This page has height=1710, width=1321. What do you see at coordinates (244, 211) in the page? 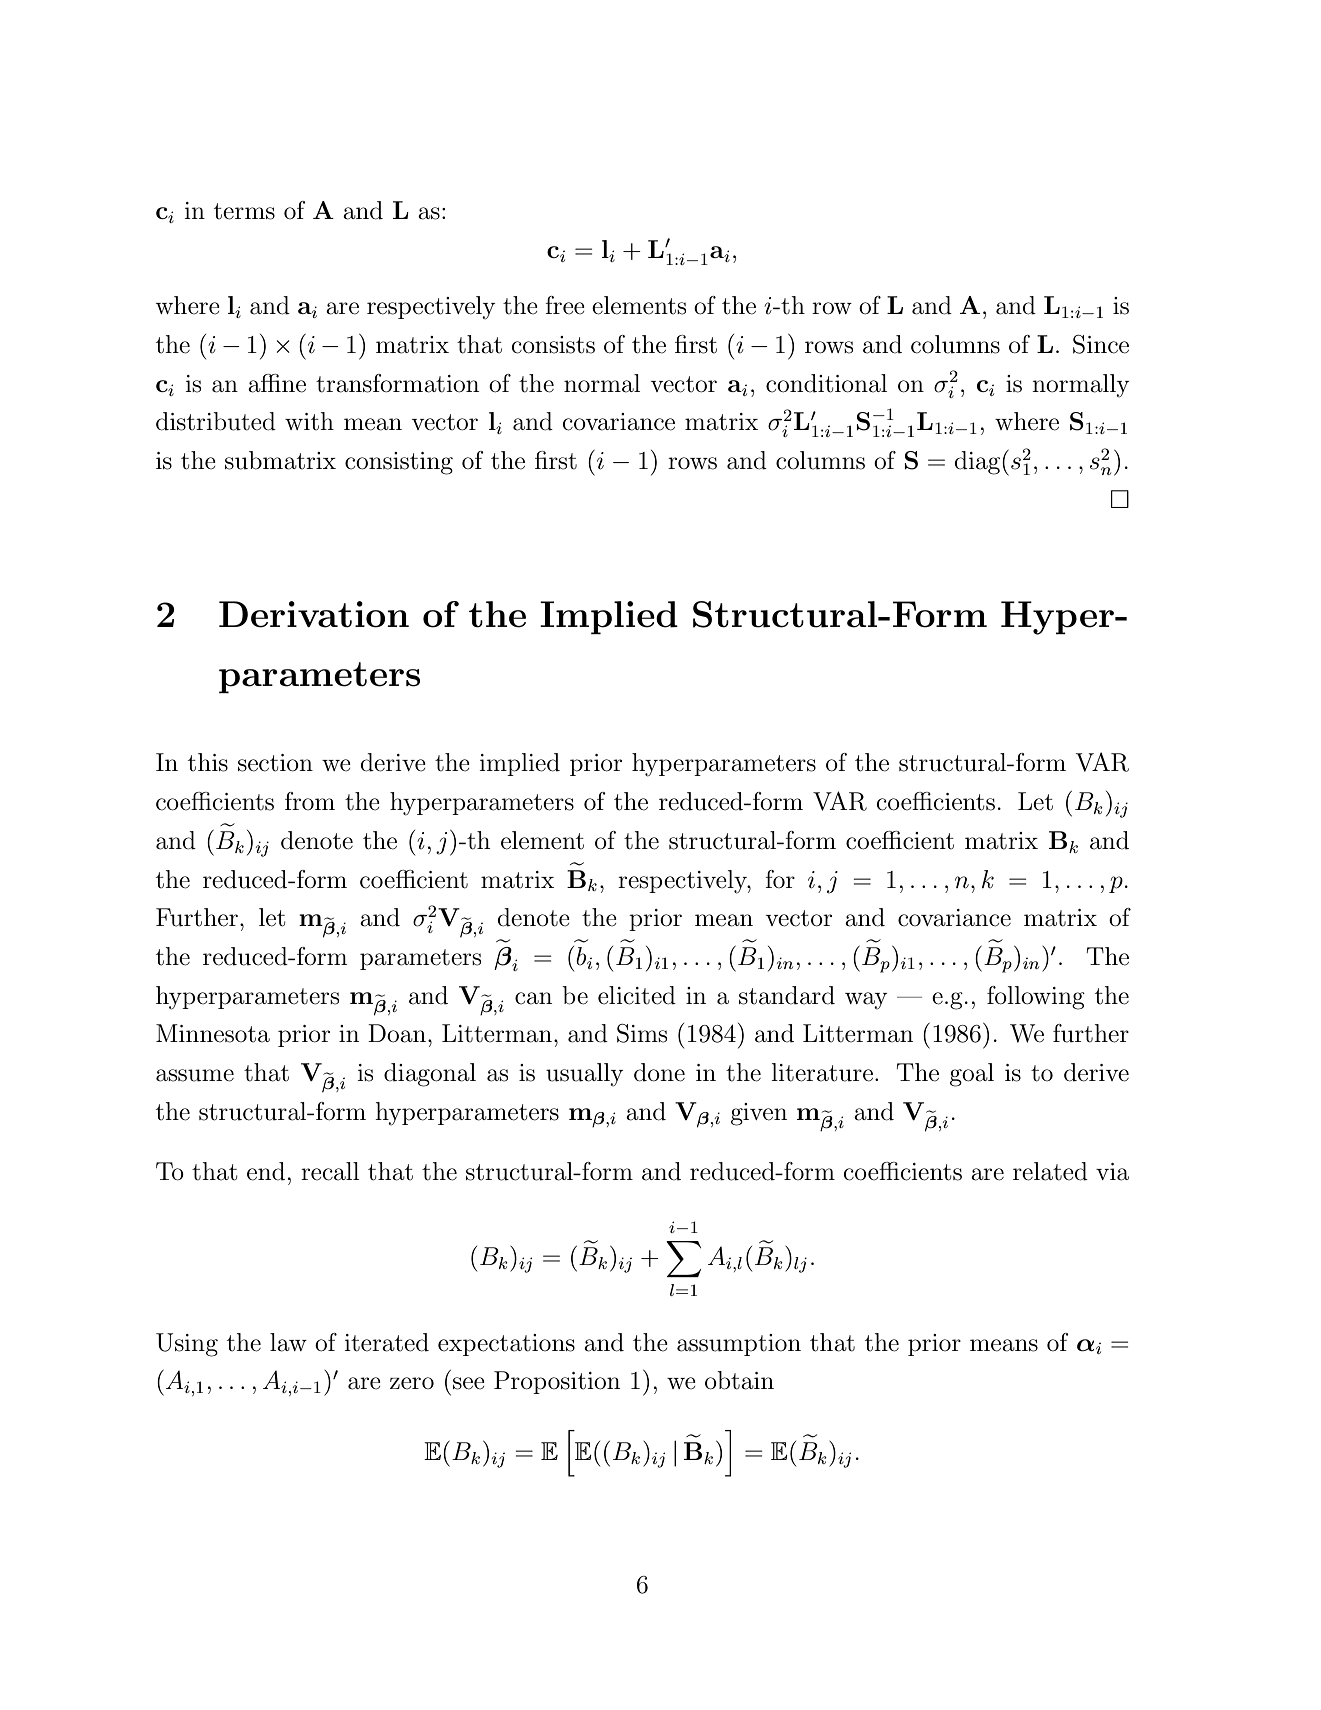
I see `terms` at bounding box center [244, 211].
